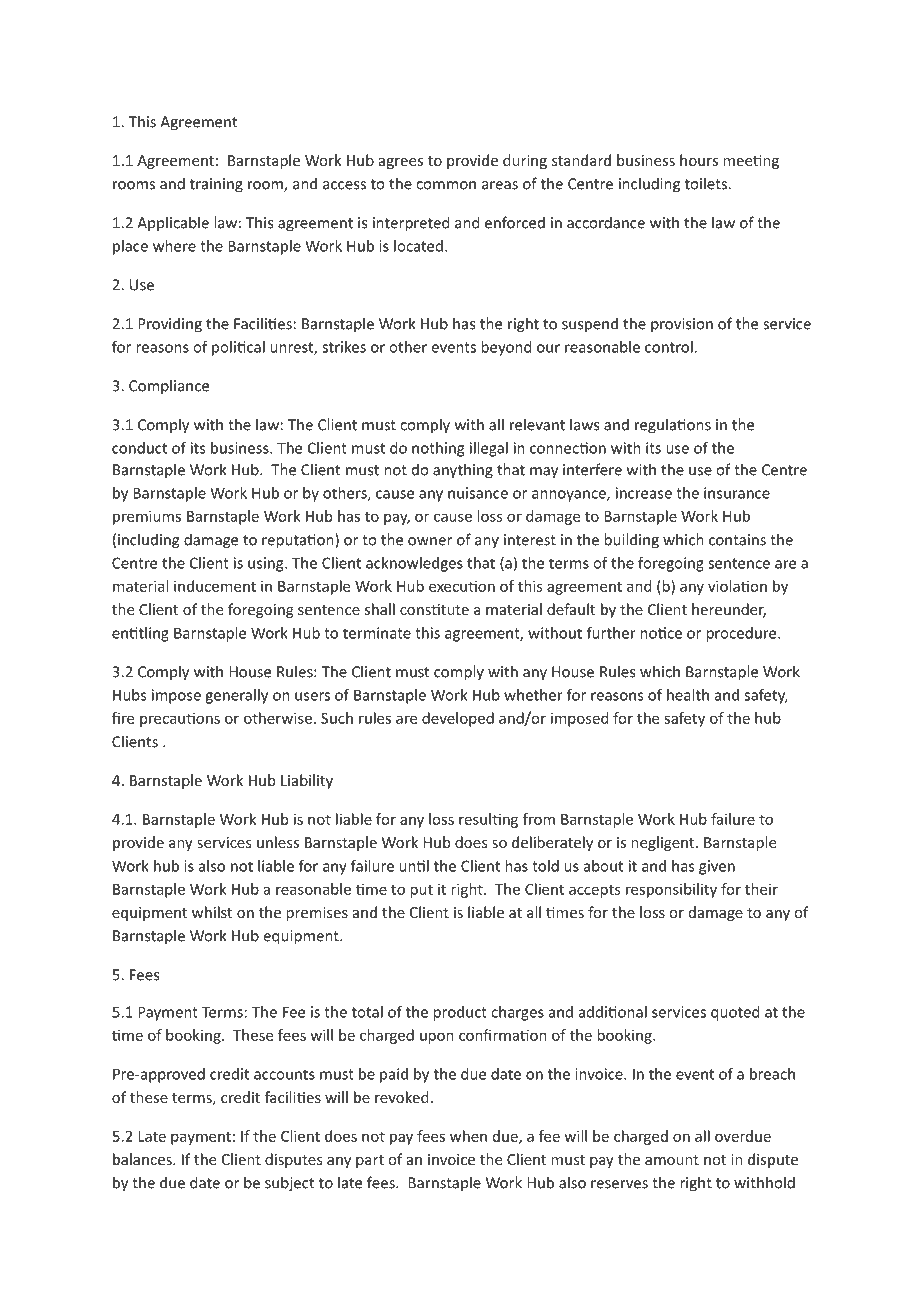  I want to click on when, so click(468, 1136).
